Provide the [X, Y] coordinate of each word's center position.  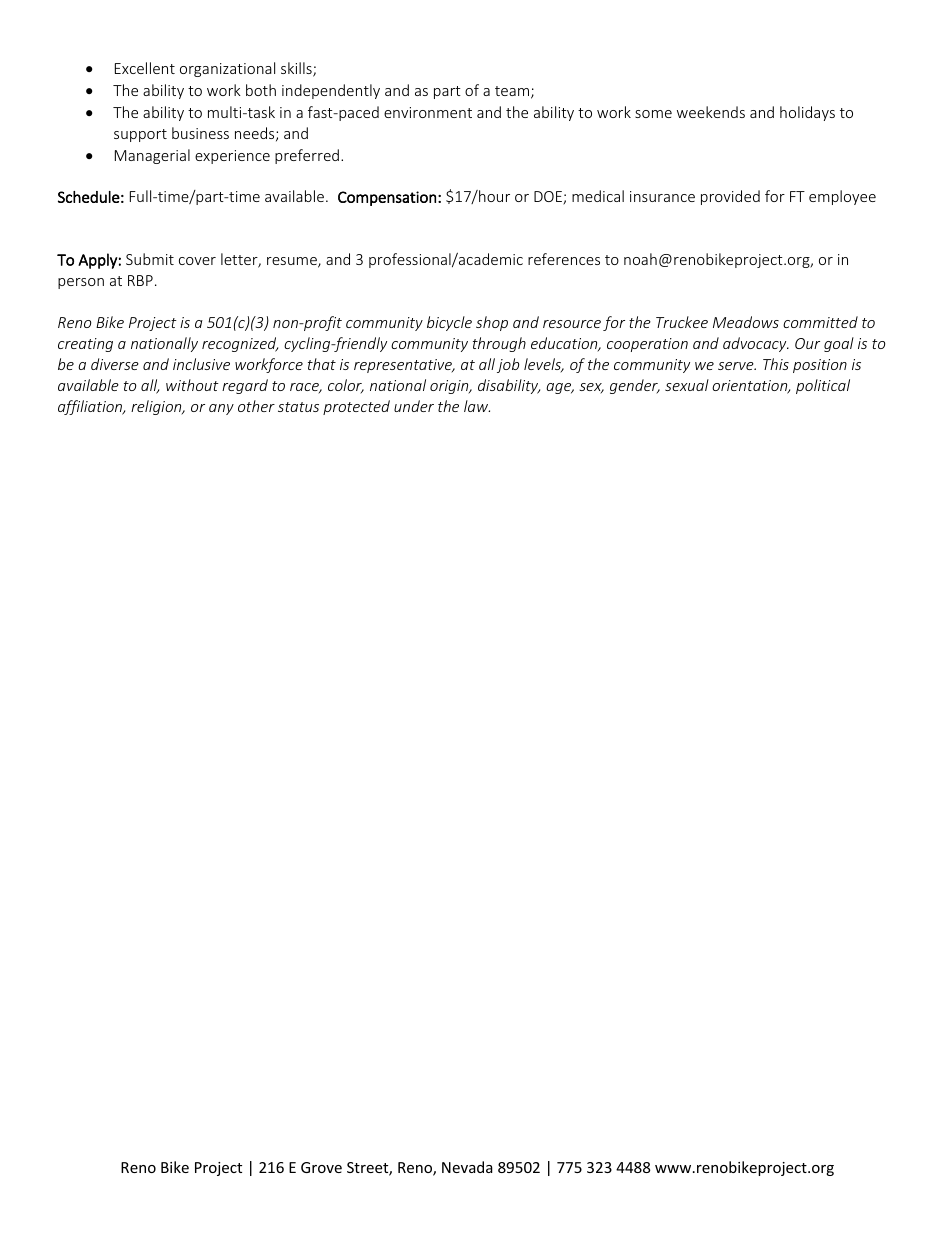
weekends [711, 112]
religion [157, 407]
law [477, 406]
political [823, 386]
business [200, 133]
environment [428, 112]
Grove [321, 1167]
